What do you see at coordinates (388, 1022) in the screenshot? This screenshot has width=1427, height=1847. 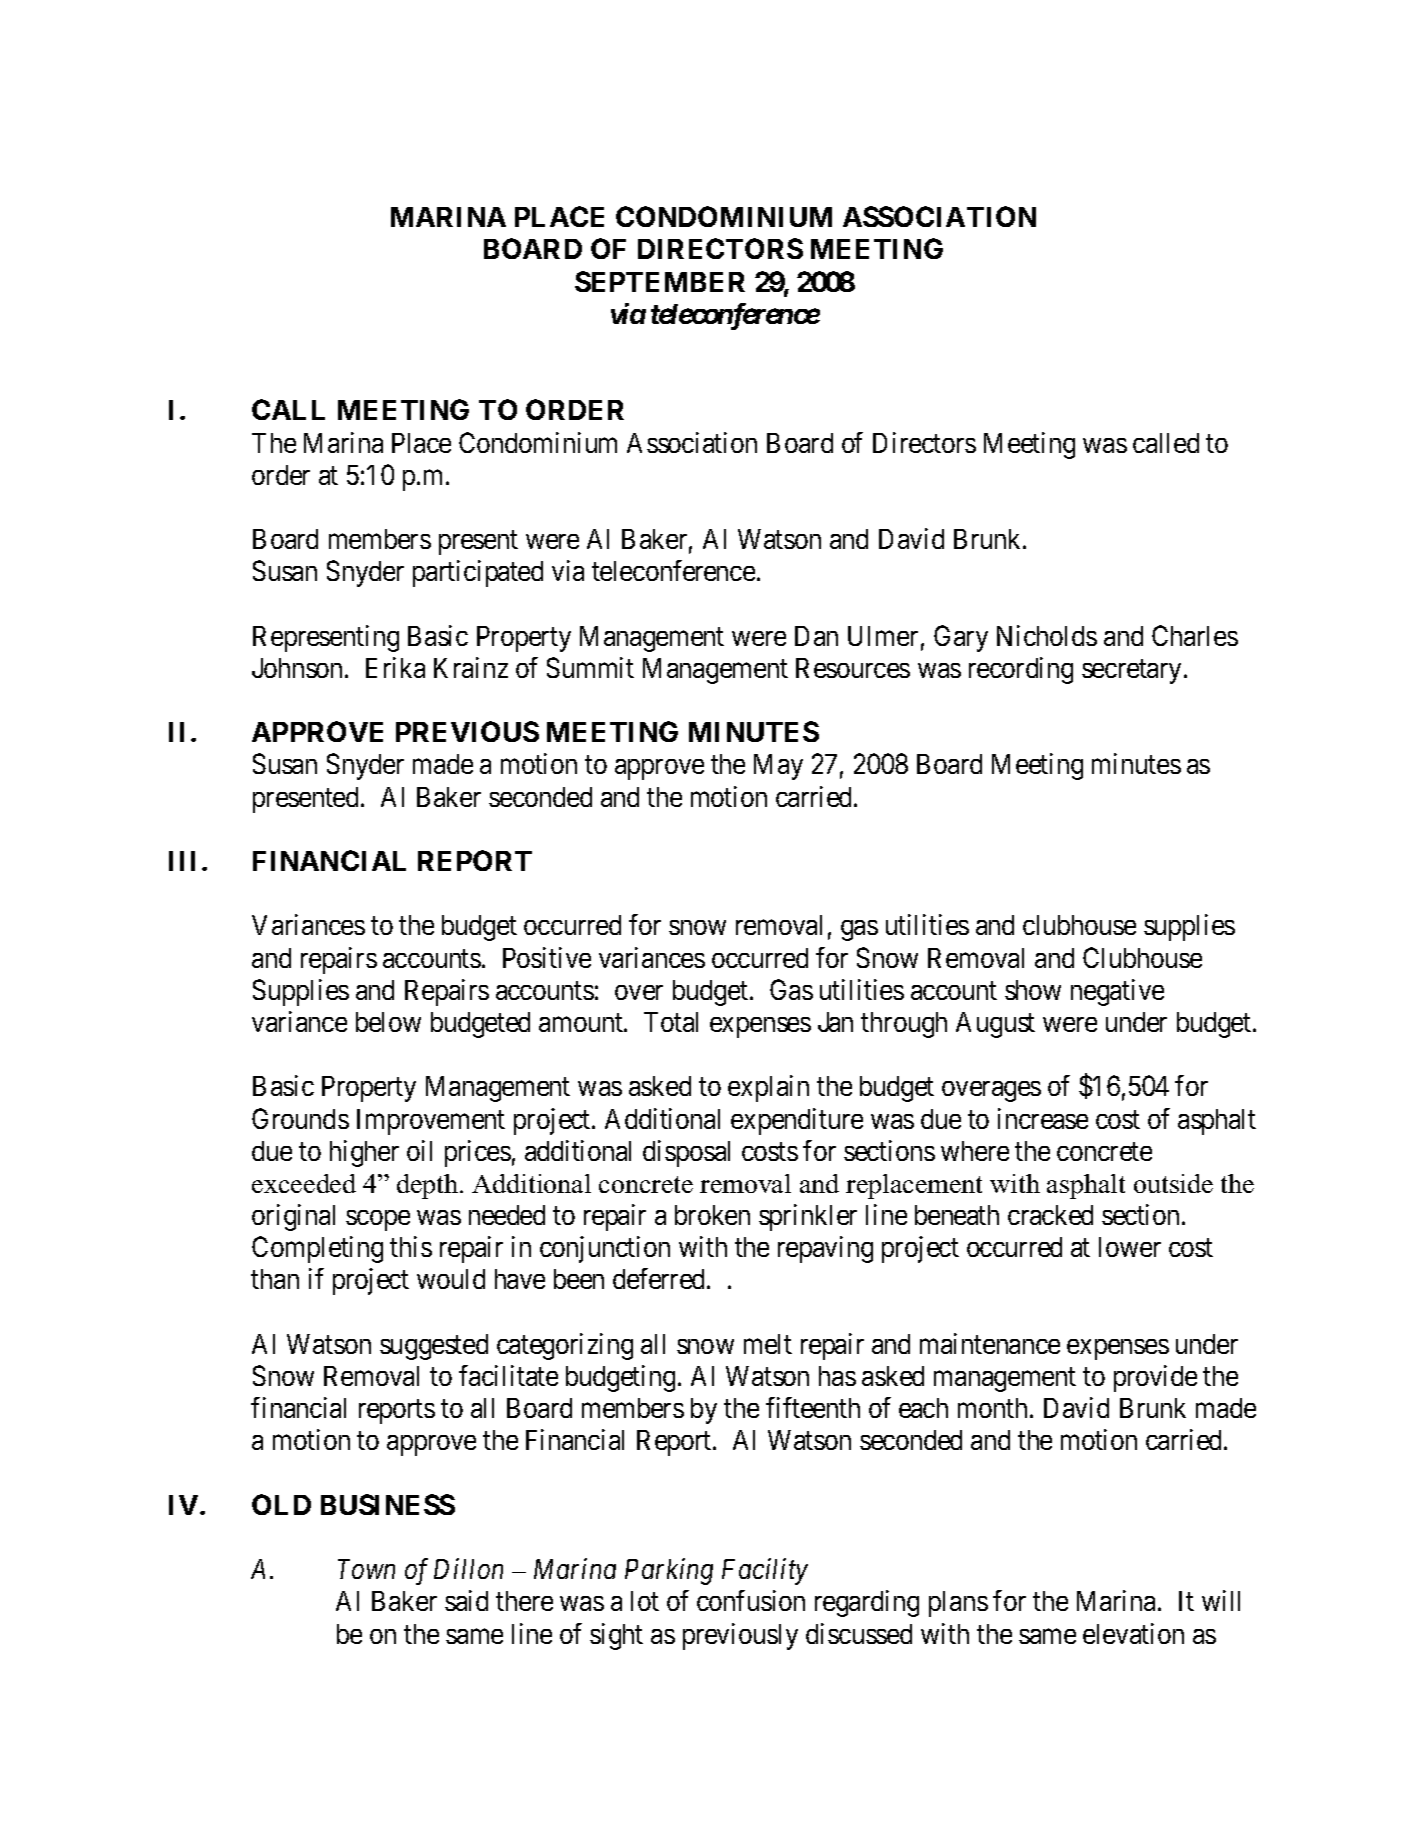 I see `below` at bounding box center [388, 1022].
